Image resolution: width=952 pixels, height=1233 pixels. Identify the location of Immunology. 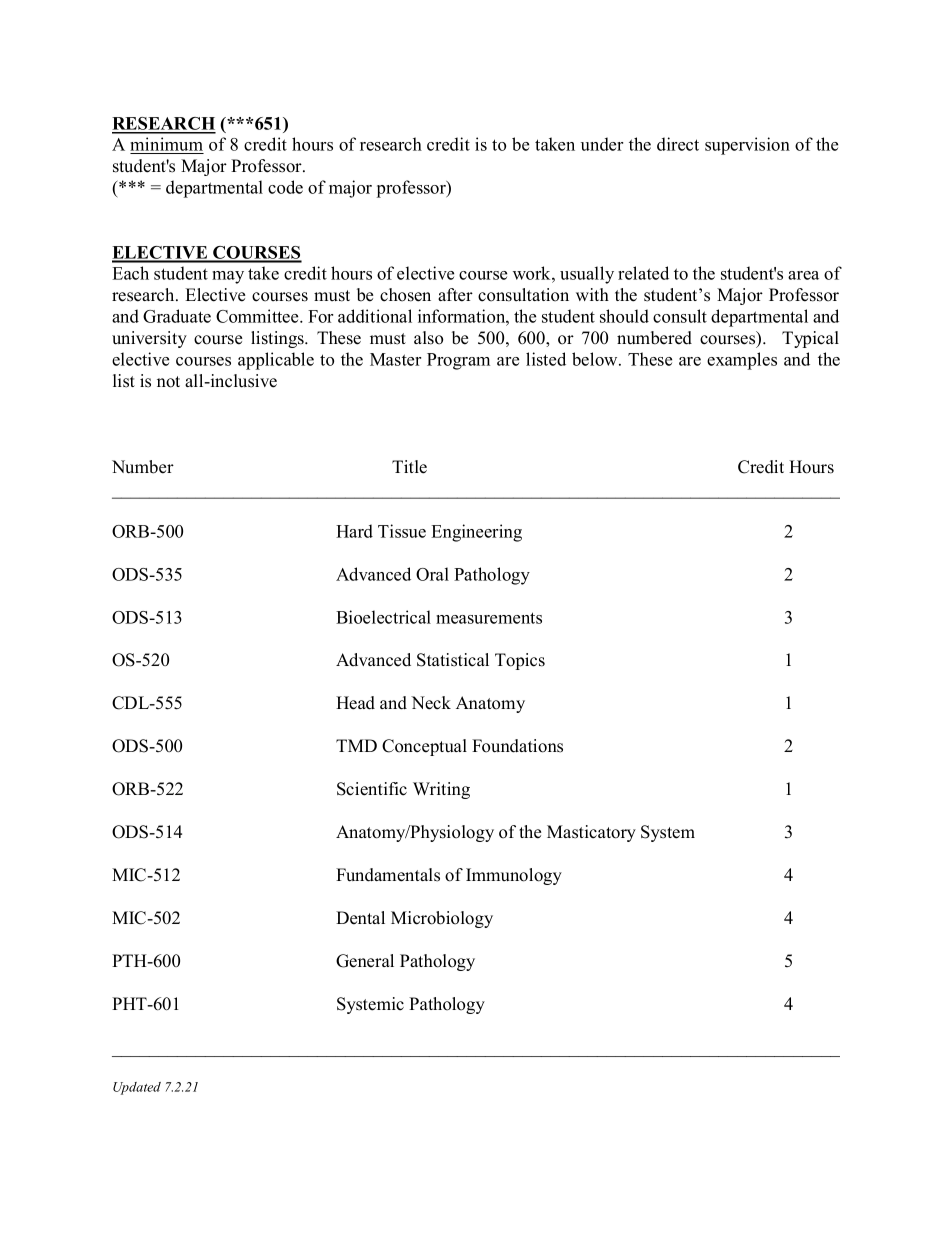
(514, 876).
